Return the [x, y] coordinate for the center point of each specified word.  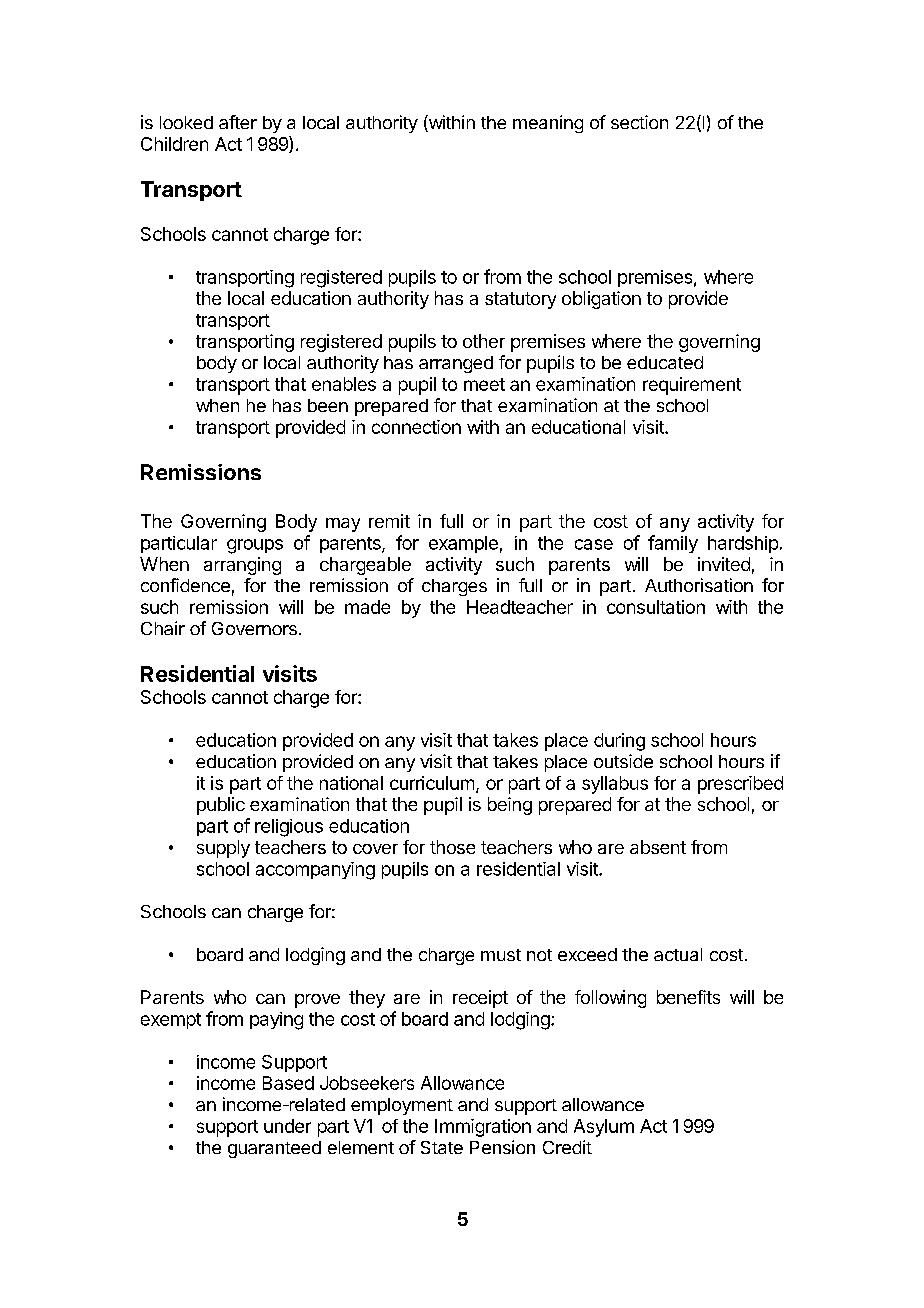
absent [658, 847]
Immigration [483, 1128]
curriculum [432, 783]
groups [255, 546]
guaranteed [274, 1149]
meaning [548, 124]
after [238, 122]
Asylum [604, 1128]
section [639, 122]
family [673, 544]
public [221, 806]
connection [416, 427]
